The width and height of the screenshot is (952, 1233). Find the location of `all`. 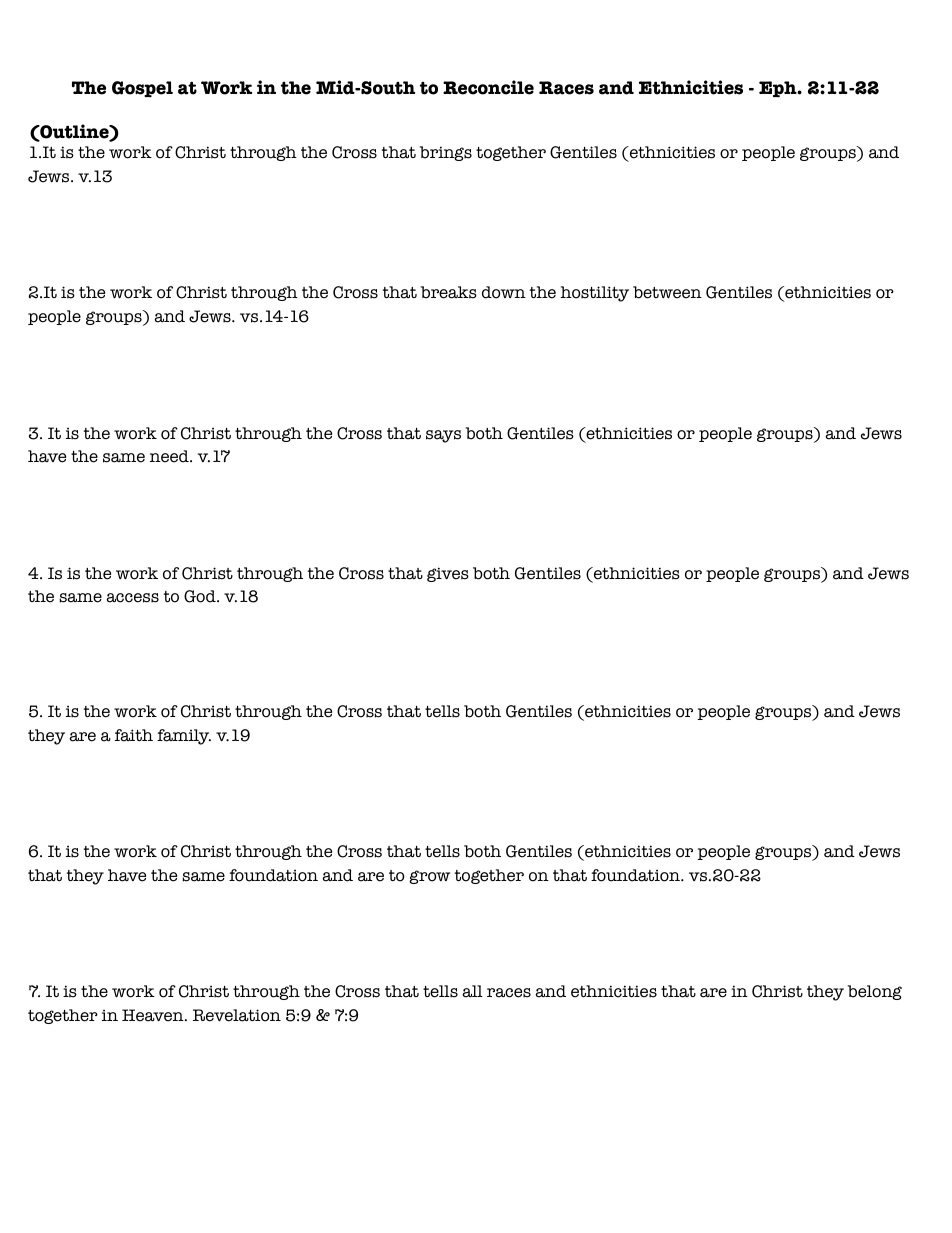

all is located at coordinates (472, 991).
